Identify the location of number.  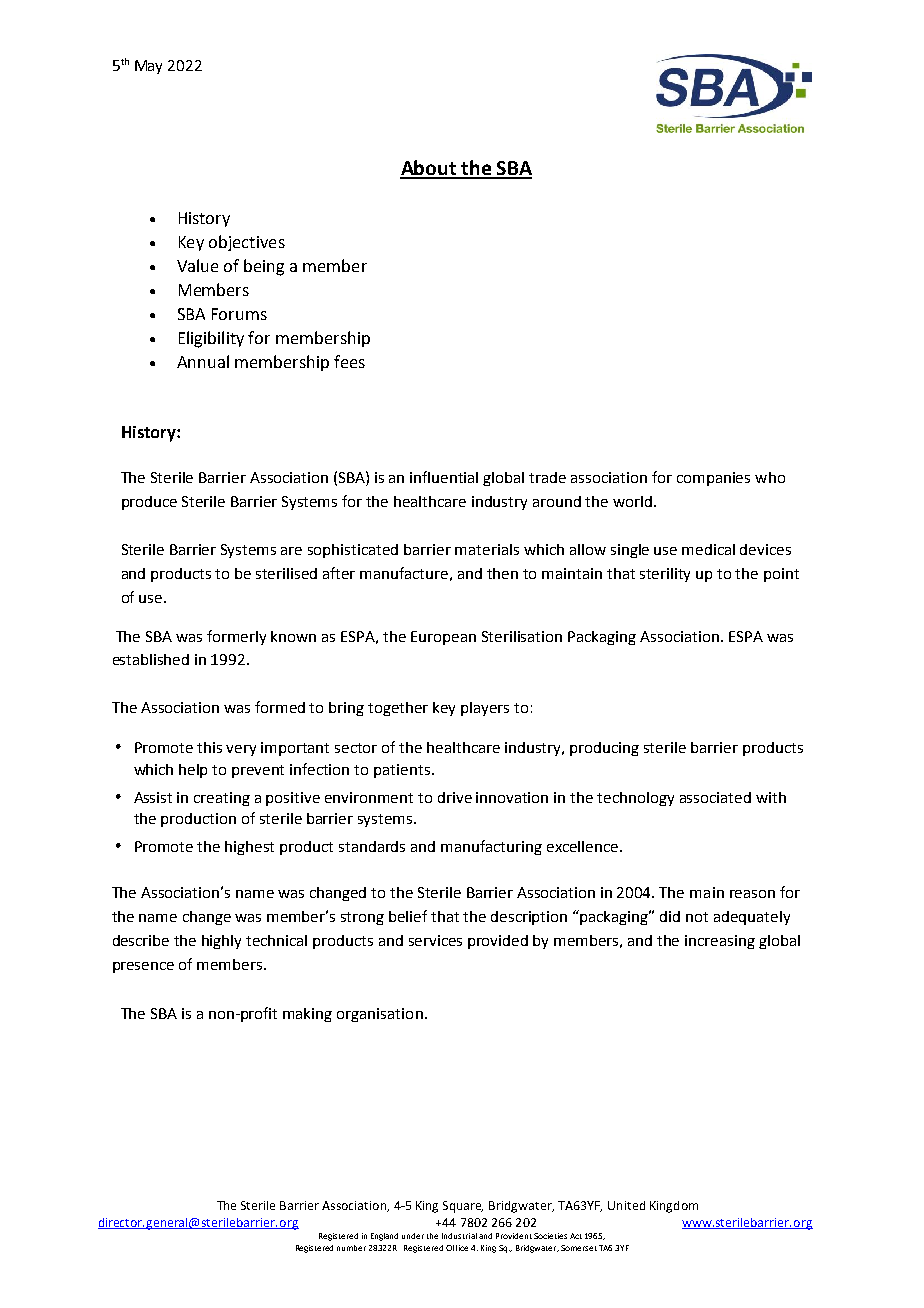
(351, 1248).
